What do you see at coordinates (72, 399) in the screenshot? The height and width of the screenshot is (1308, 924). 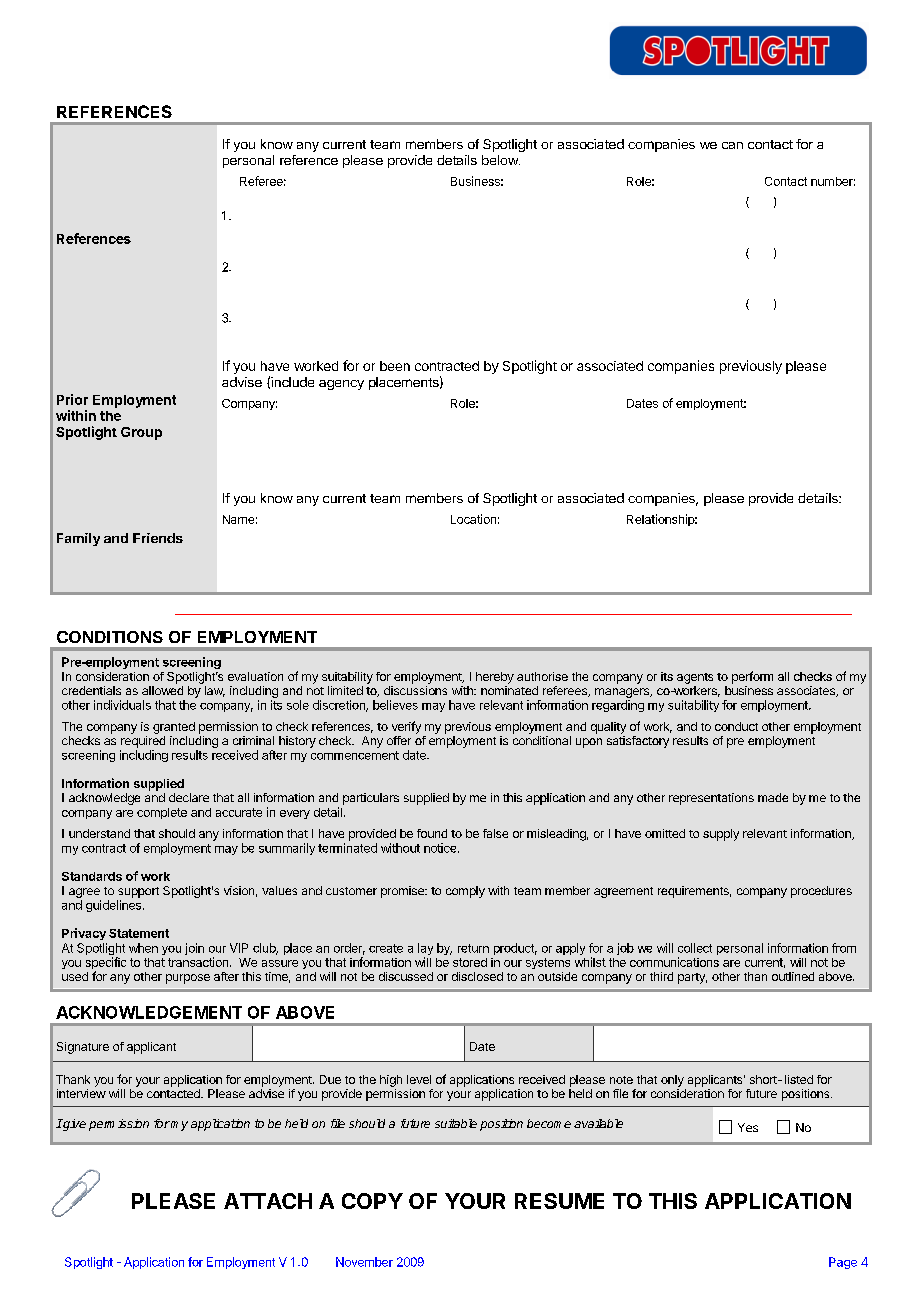 I see `Prior` at bounding box center [72, 399].
